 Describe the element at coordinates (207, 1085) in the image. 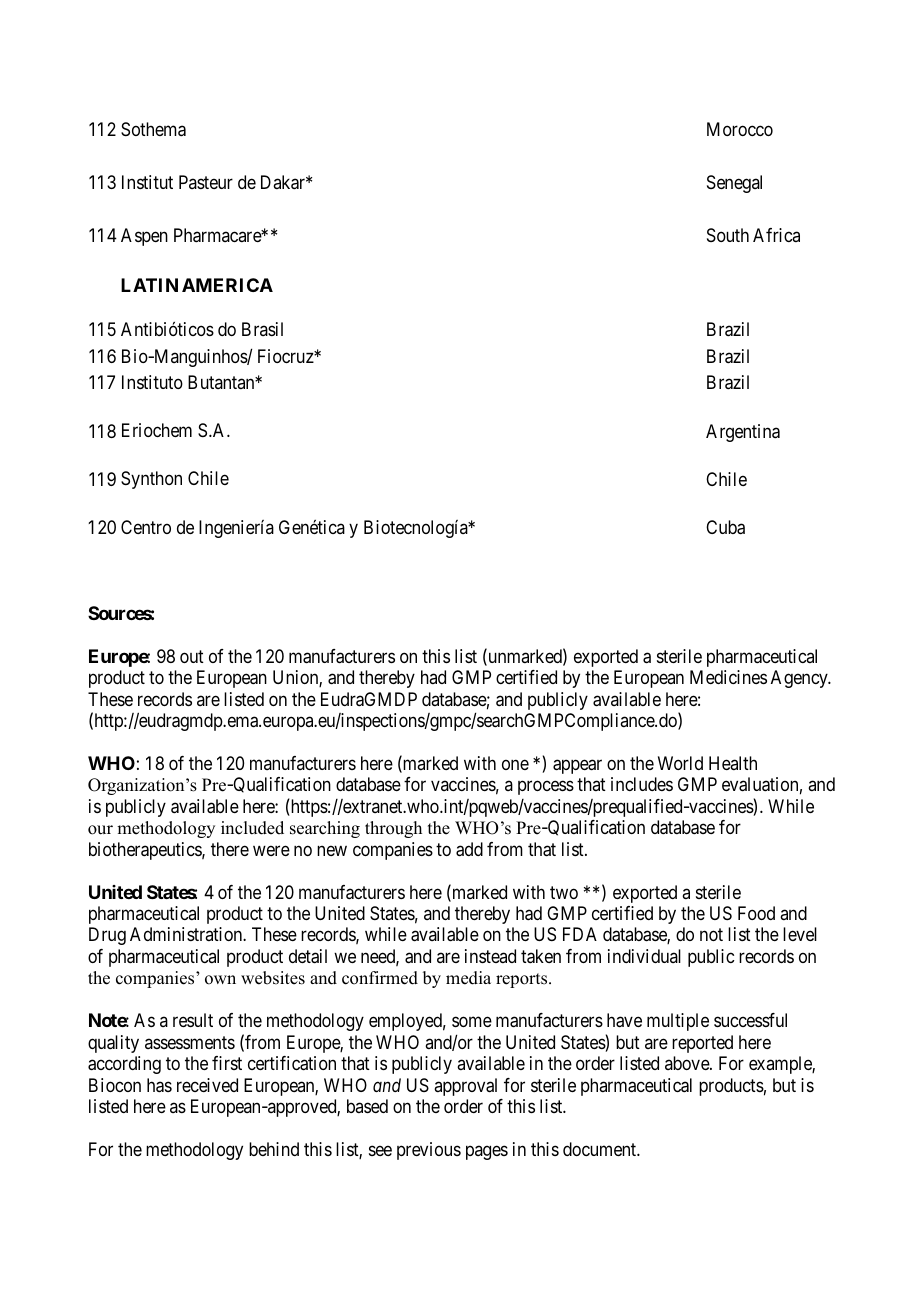

I see `received` at that location.
